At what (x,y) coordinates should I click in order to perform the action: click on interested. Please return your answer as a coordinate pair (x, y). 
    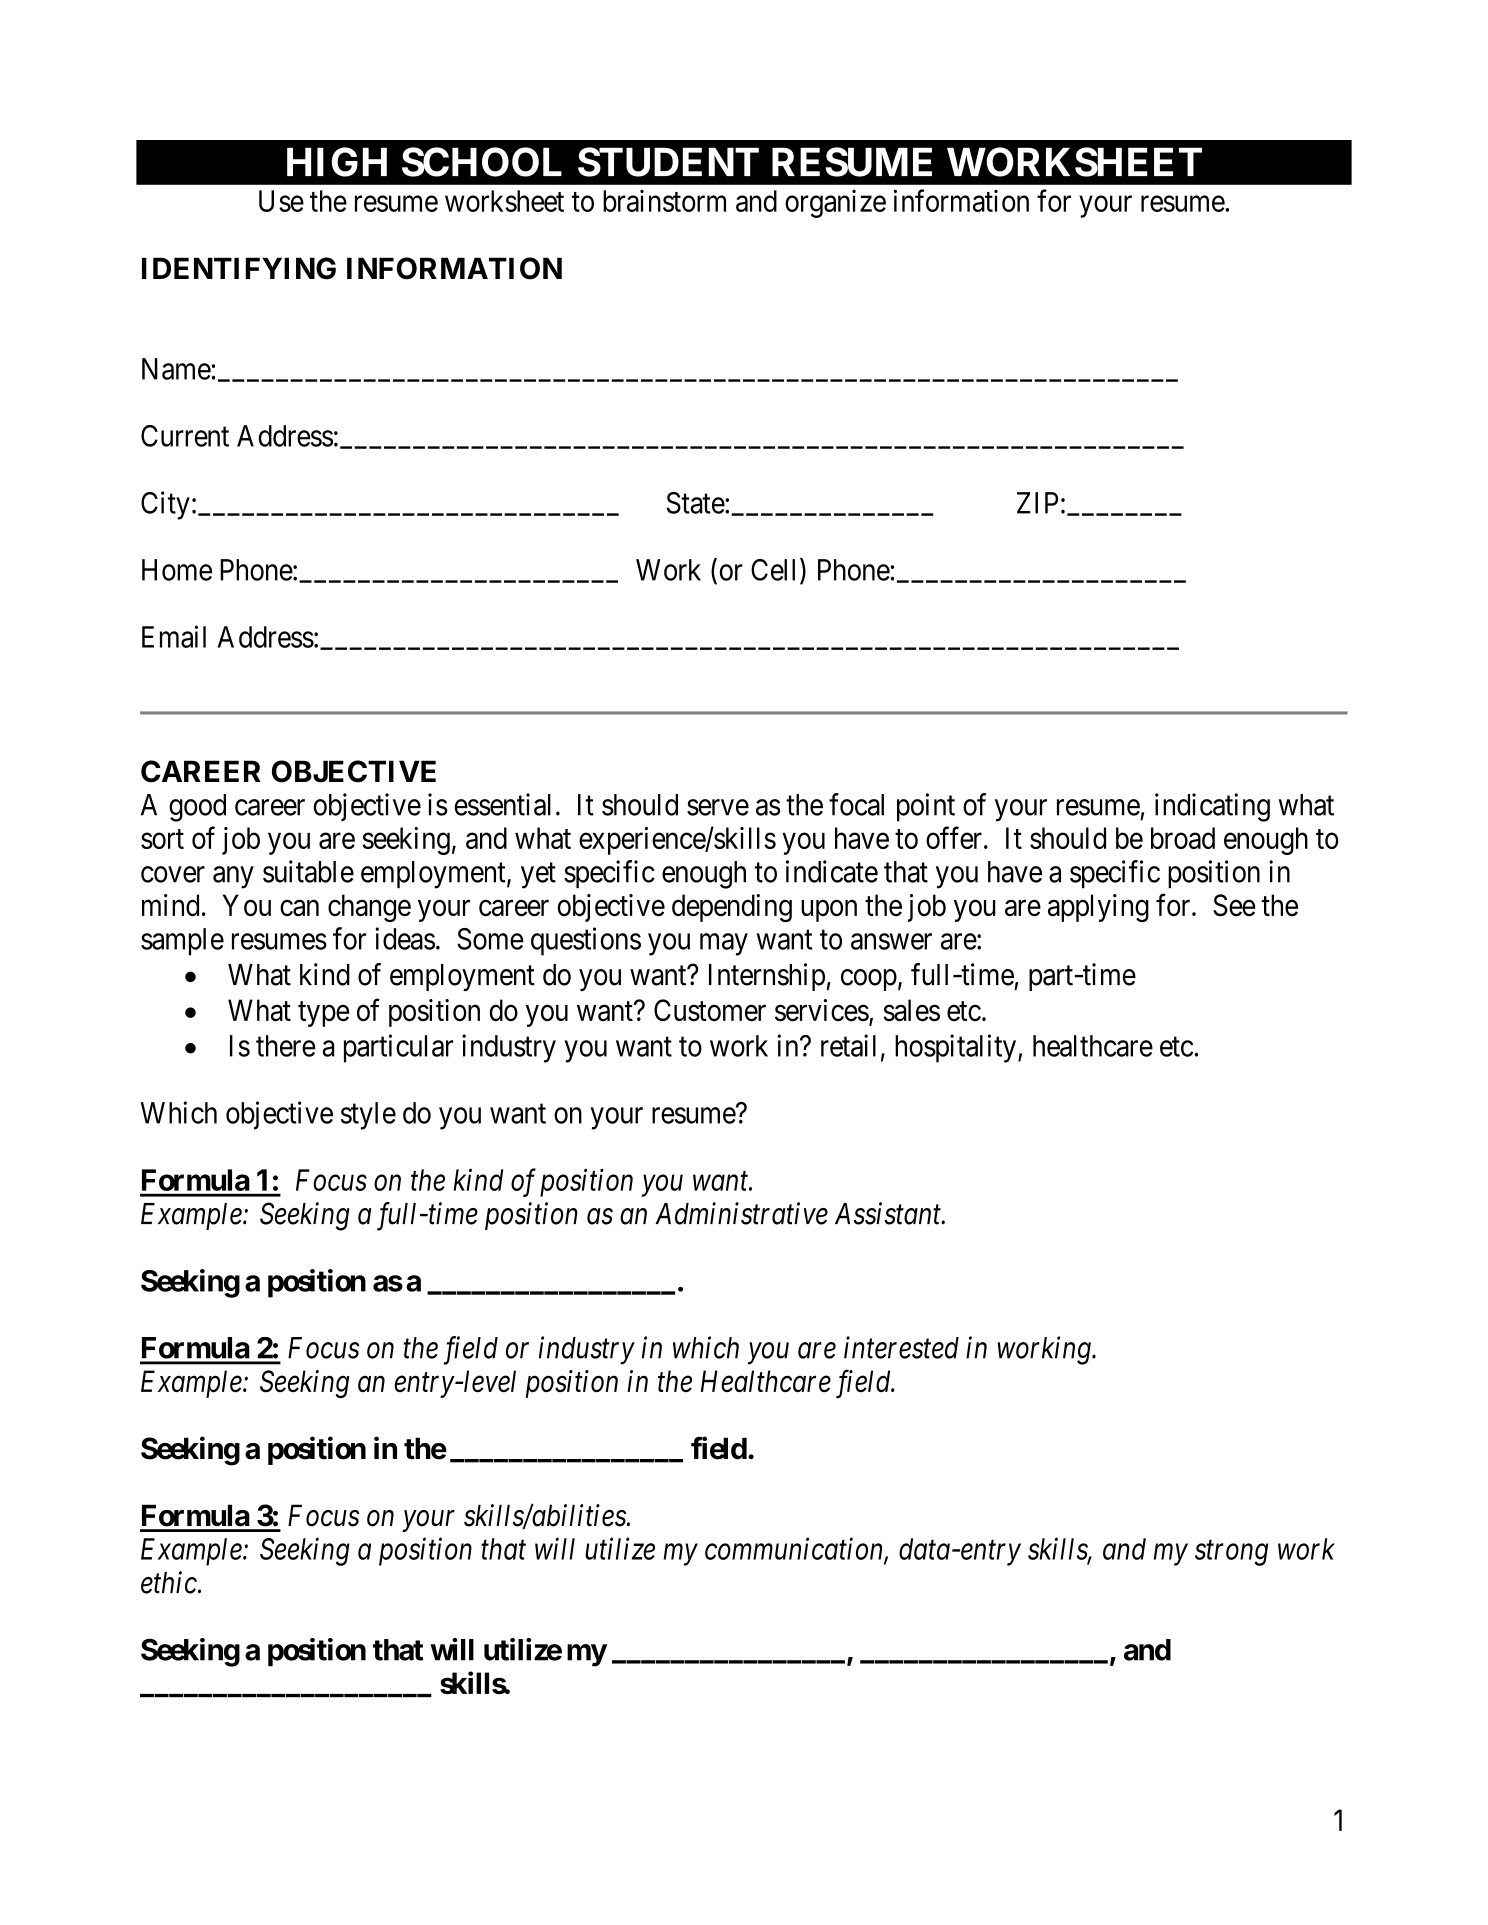
    Looking at the image, I should click on (901, 1347).
